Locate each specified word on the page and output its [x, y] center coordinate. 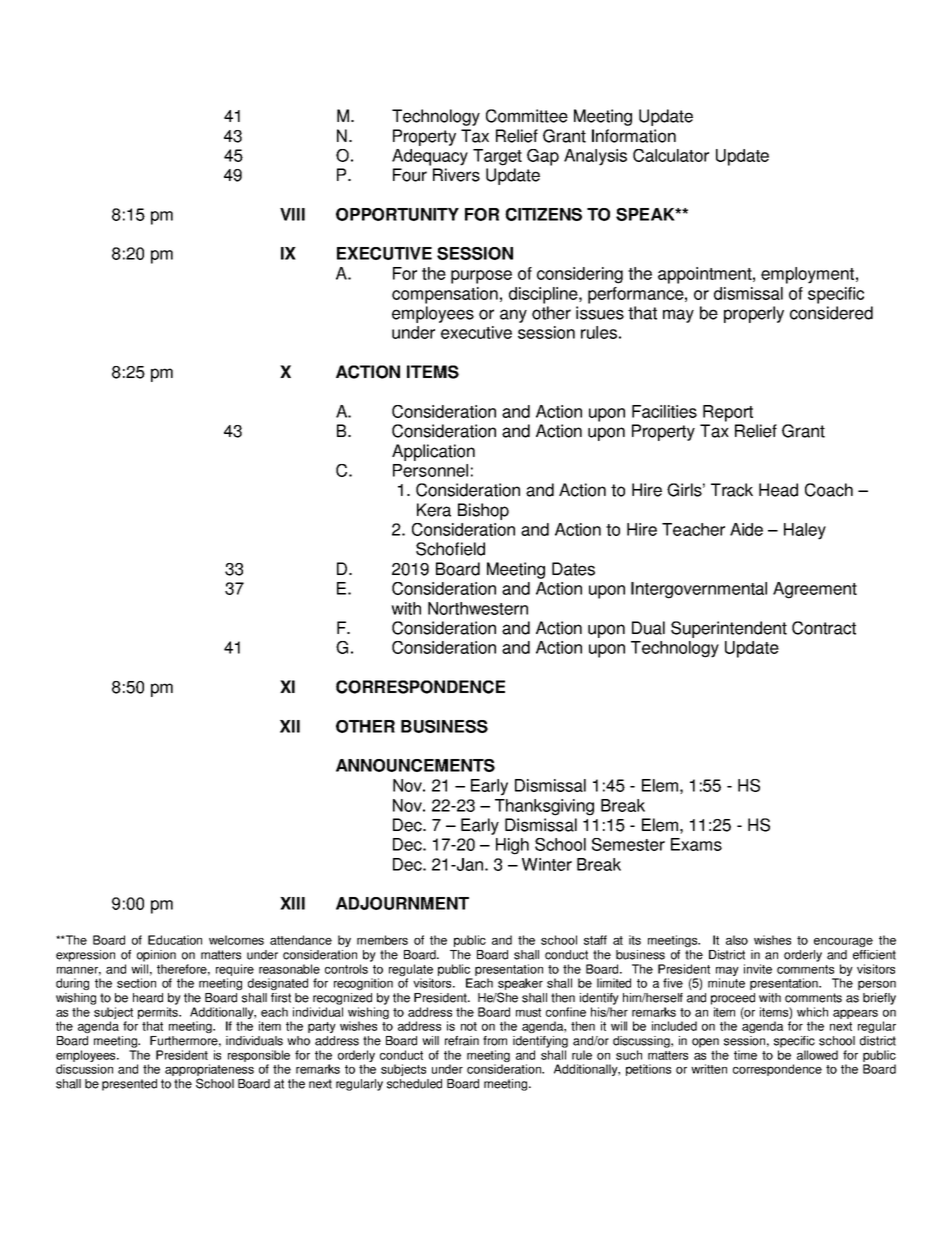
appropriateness [209, 1071]
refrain [462, 1041]
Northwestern [478, 608]
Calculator [671, 155]
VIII [292, 214]
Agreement [815, 590]
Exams [696, 844]
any [513, 316]
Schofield [450, 549]
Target [497, 157]
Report [728, 413]
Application [433, 452]
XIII [292, 903]
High [512, 846]
